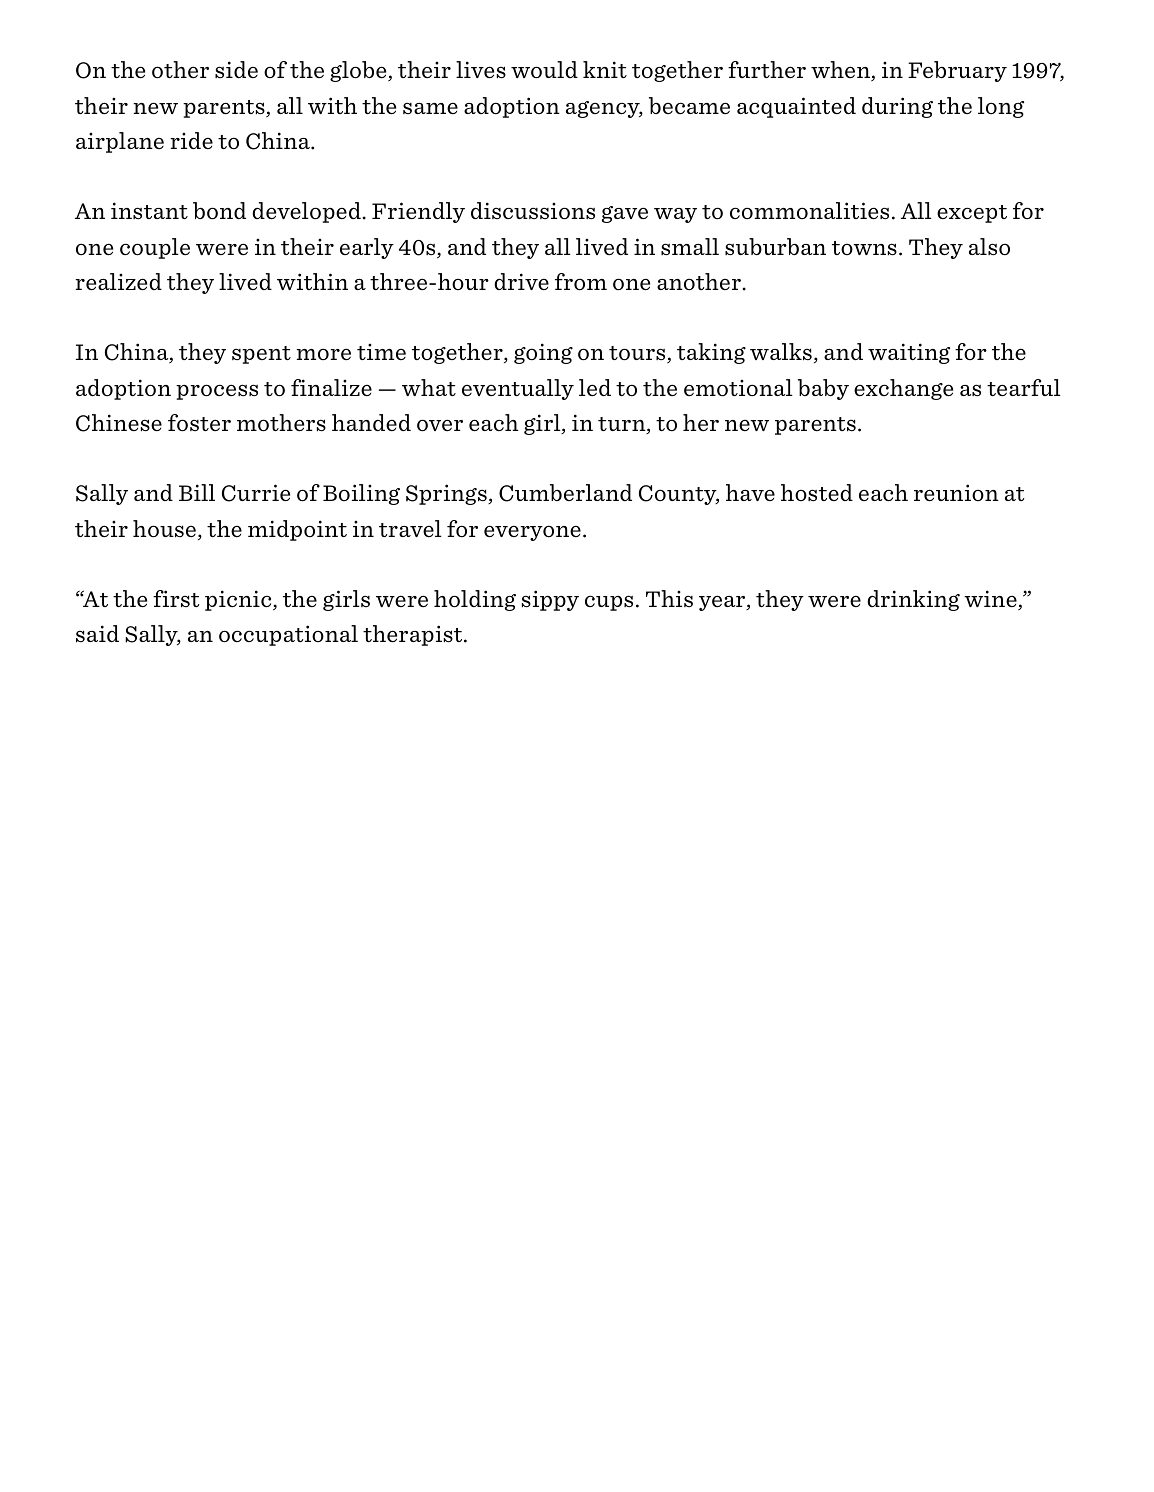 The image size is (1154, 1492). What do you see at coordinates (197, 492) in the screenshot?
I see `Bill` at bounding box center [197, 492].
